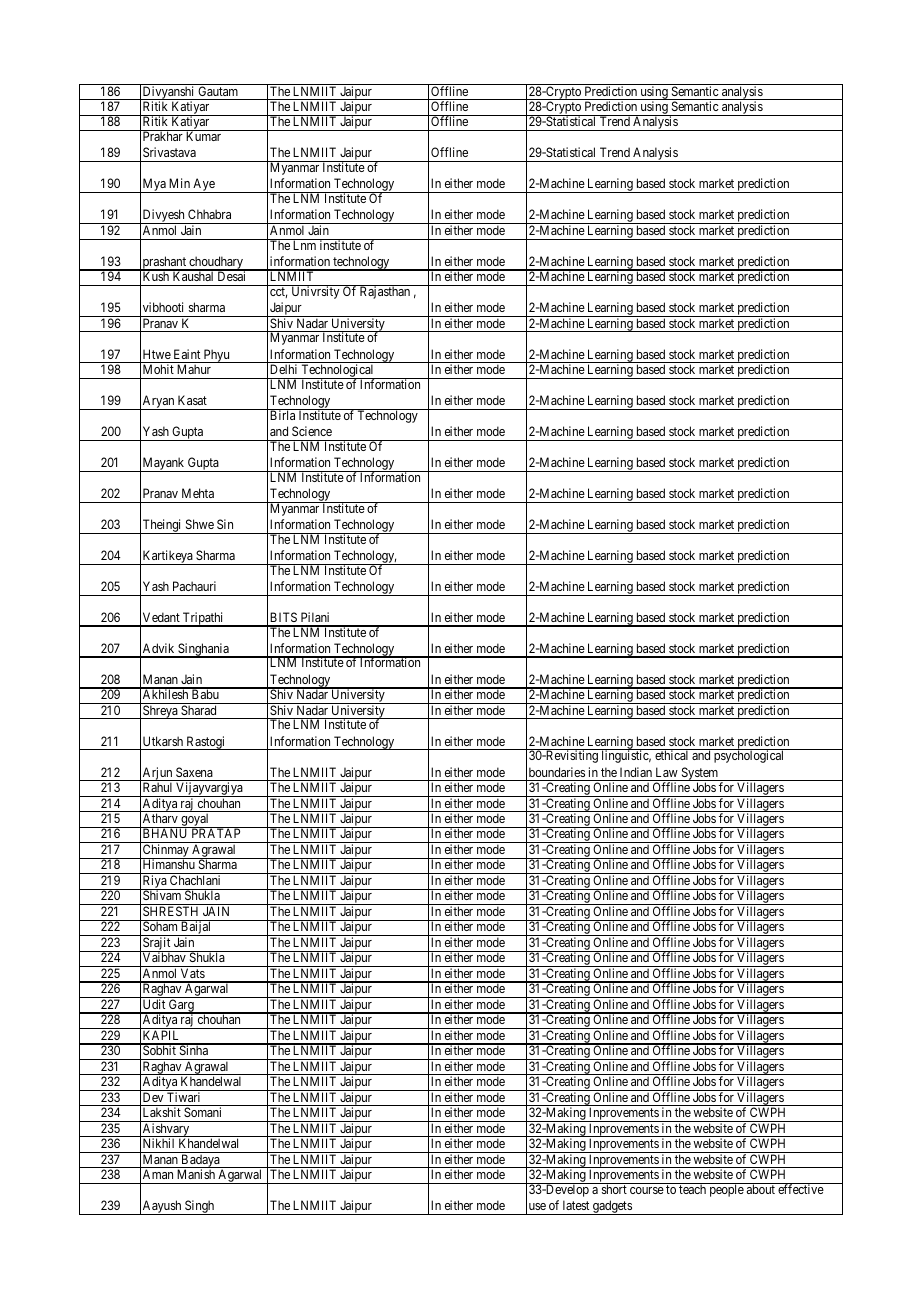 Image resolution: width=924 pixels, height=1308 pixels. What do you see at coordinates (614, 1188) in the screenshot?
I see `short` at bounding box center [614, 1188].
